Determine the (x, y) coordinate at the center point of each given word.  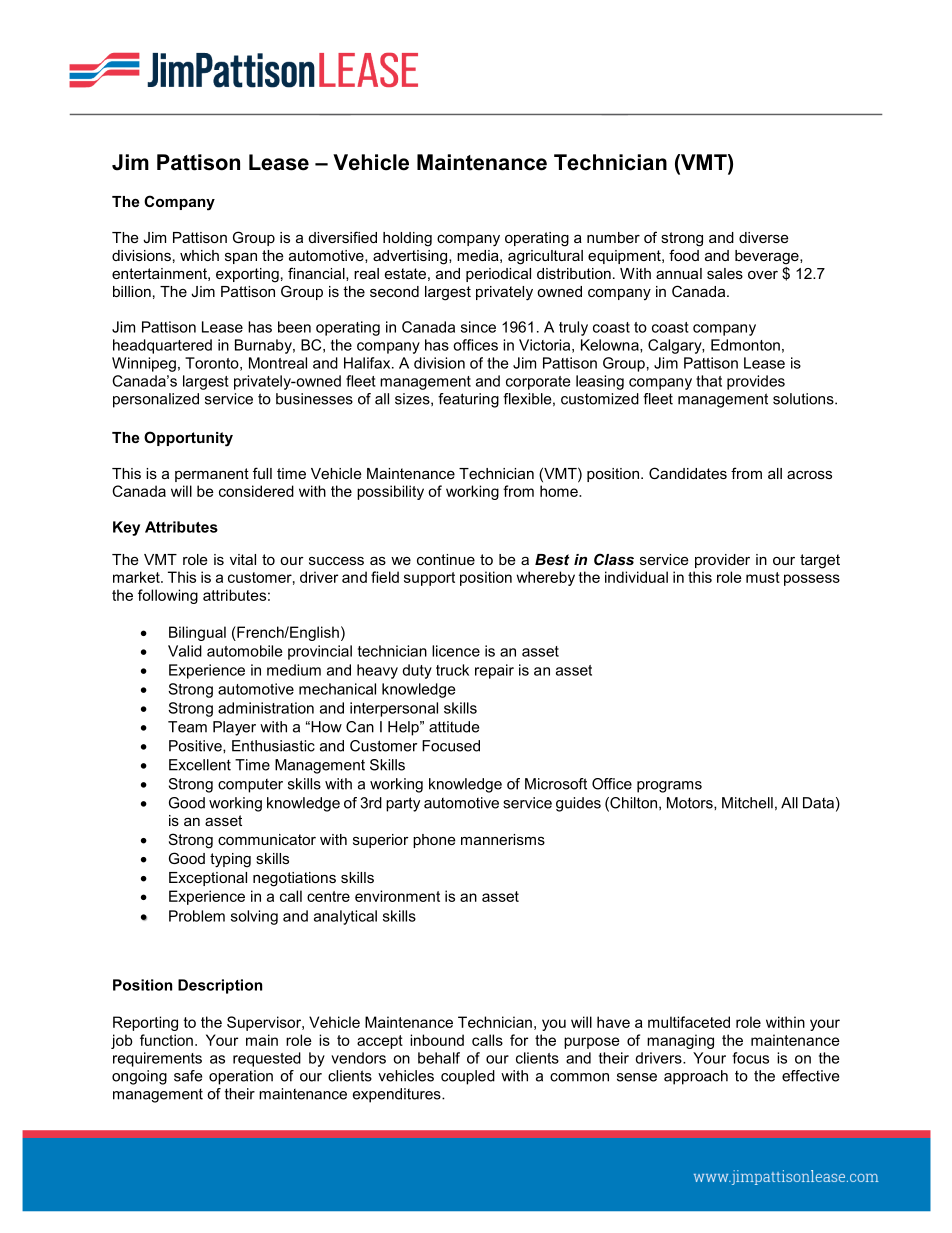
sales (725, 273)
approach (696, 1077)
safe (188, 1076)
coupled (468, 1077)
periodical (498, 275)
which (199, 255)
